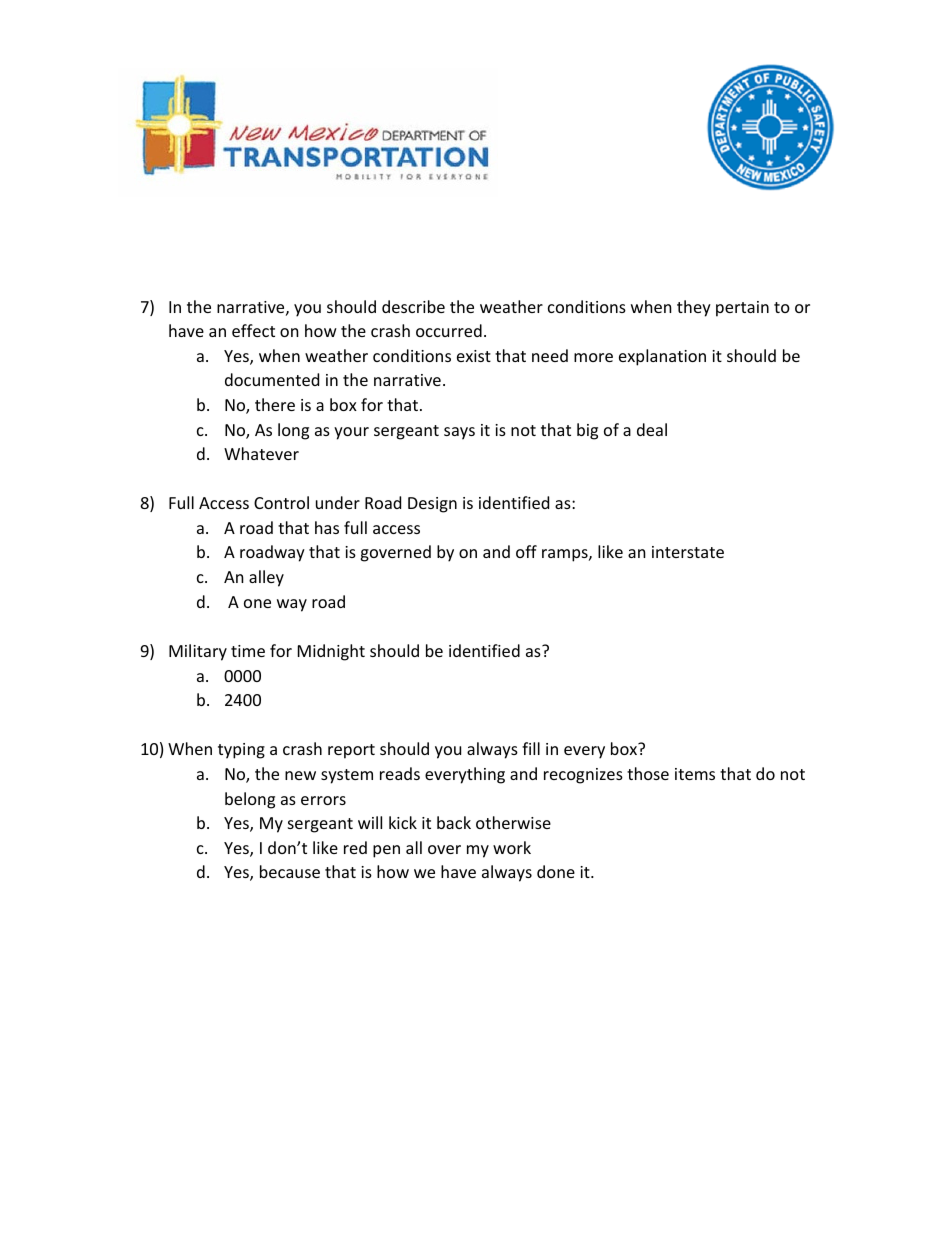  What do you see at coordinates (290, 871) in the screenshot?
I see `because` at bounding box center [290, 871].
